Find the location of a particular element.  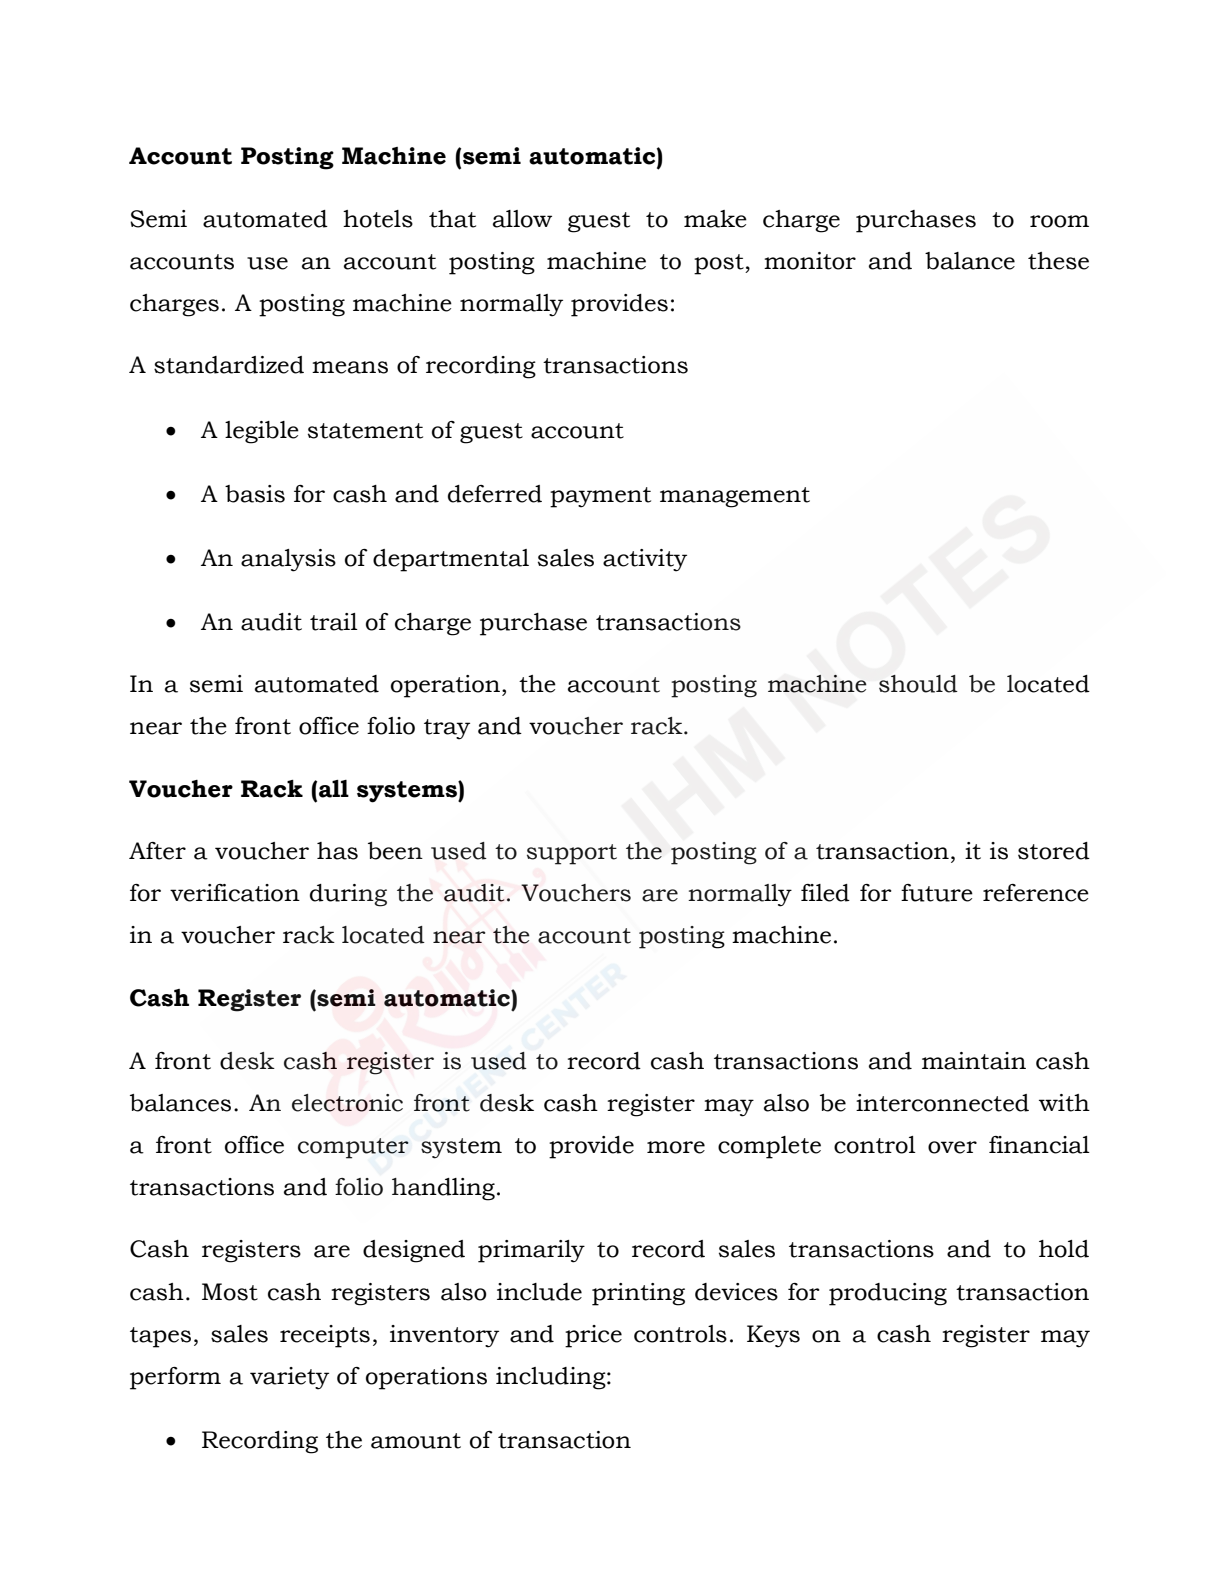

hotels is located at coordinates (378, 219).
